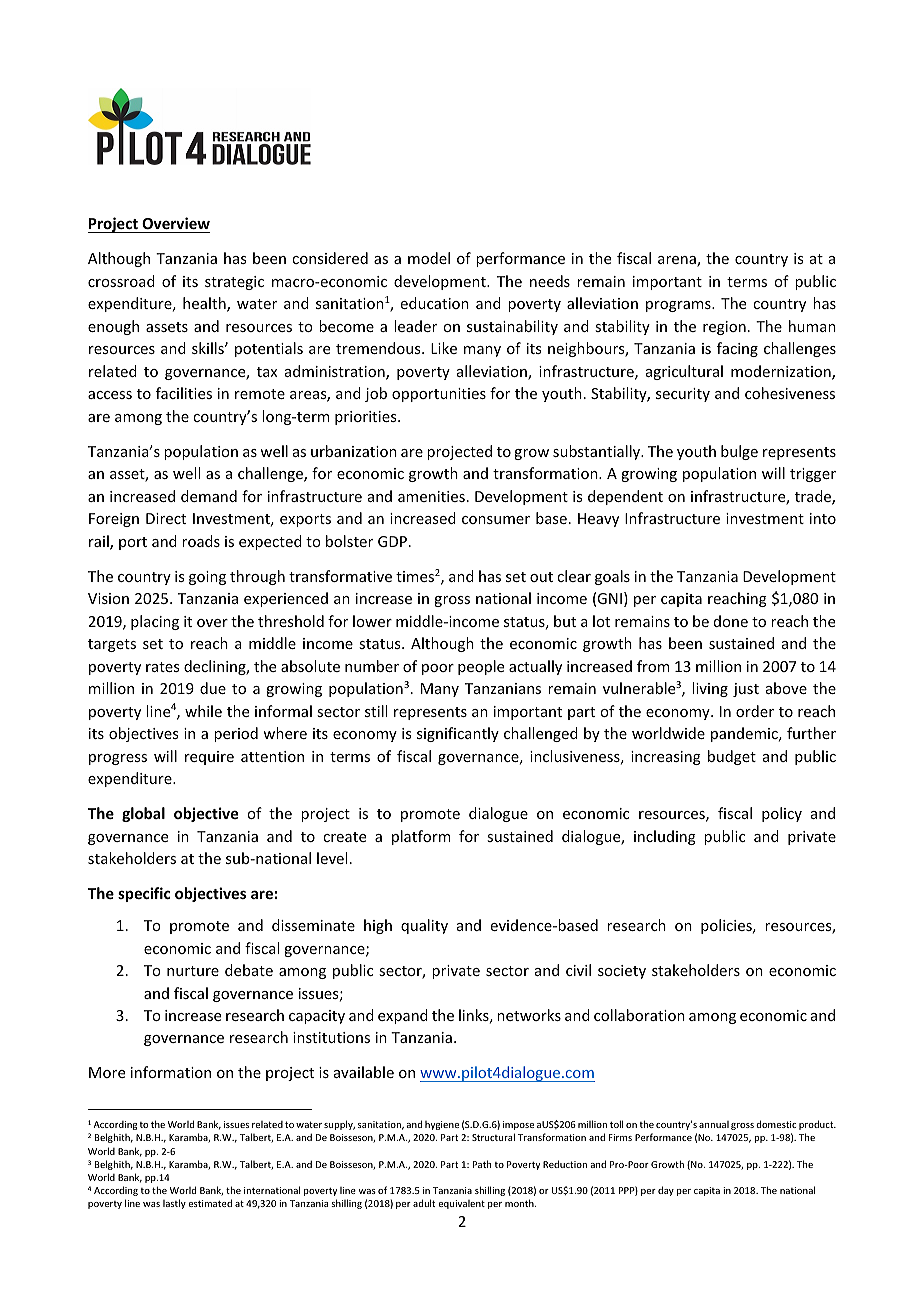 This screenshot has width=924, height=1308. Describe the element at coordinates (679, 306) in the screenshot. I see `programs` at that location.
